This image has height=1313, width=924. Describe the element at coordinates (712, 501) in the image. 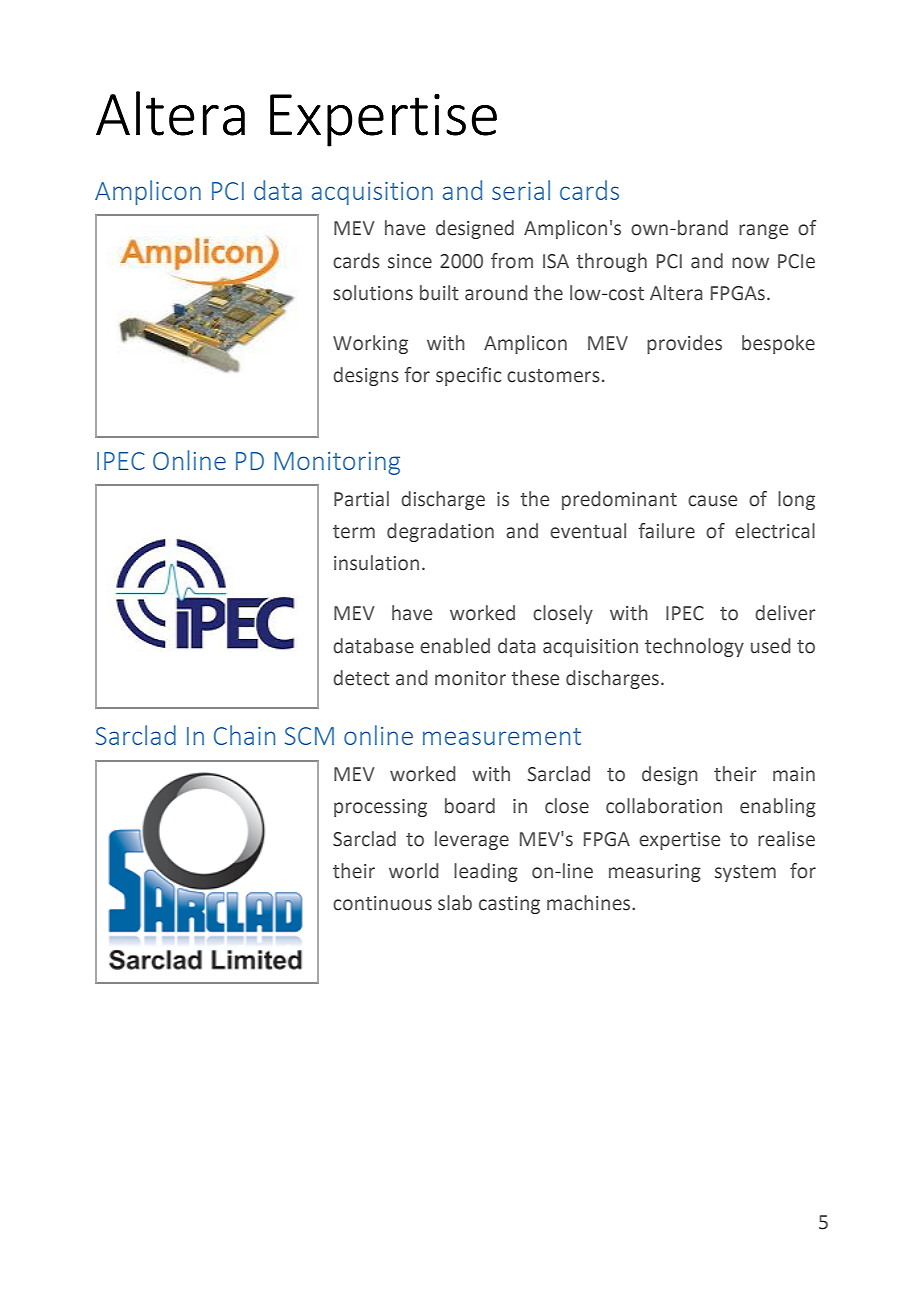

I see `cause` at that location.
